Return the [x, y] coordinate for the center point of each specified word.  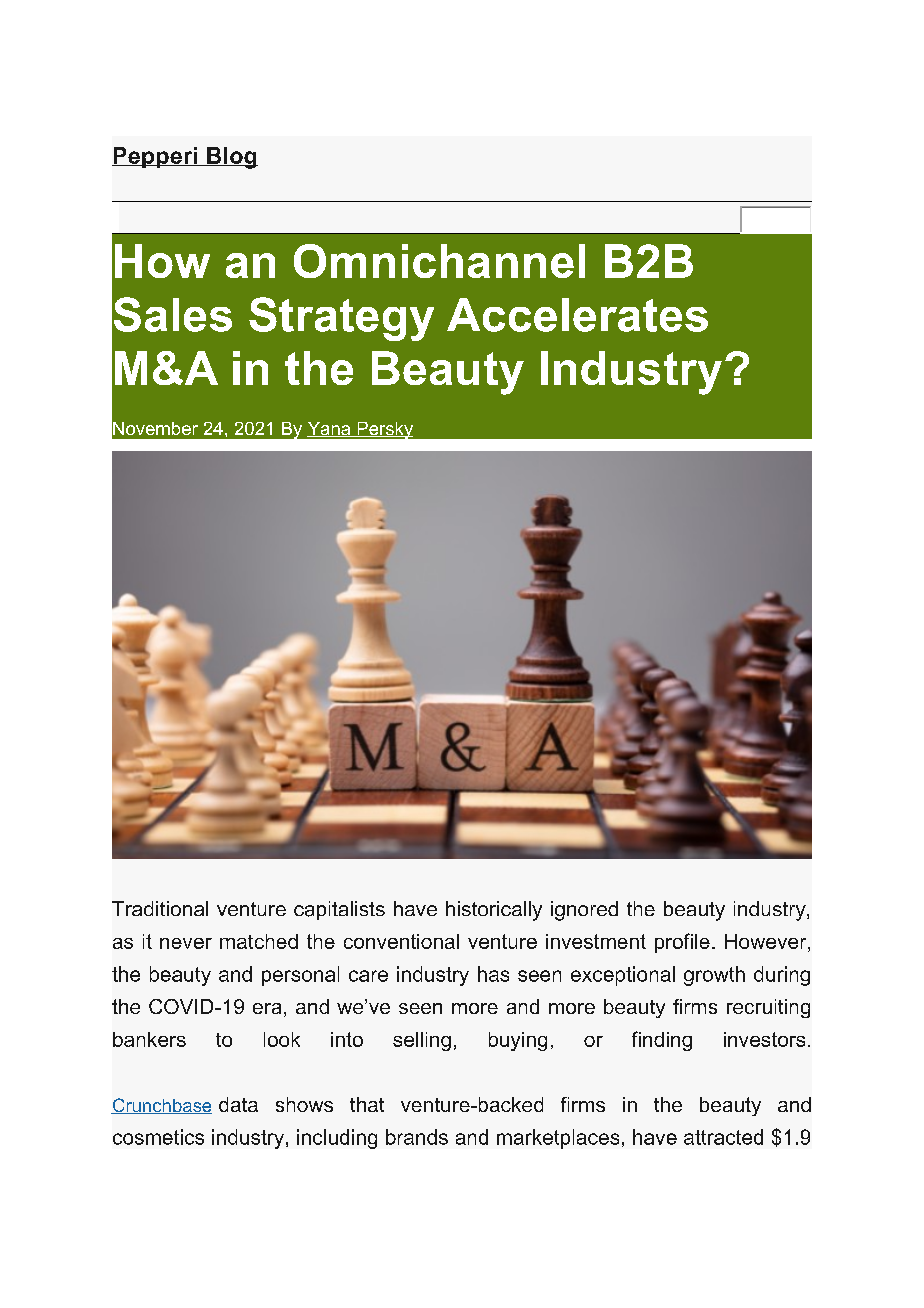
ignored [584, 911]
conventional [401, 941]
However [767, 943]
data [238, 1104]
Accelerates [577, 315]
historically [494, 911]
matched [259, 941]
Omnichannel [439, 261]
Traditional [160, 908]
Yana [330, 429]
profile [682, 943]
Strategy [341, 319]
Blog [231, 158]
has [493, 974]
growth [714, 976]
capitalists [339, 910]
